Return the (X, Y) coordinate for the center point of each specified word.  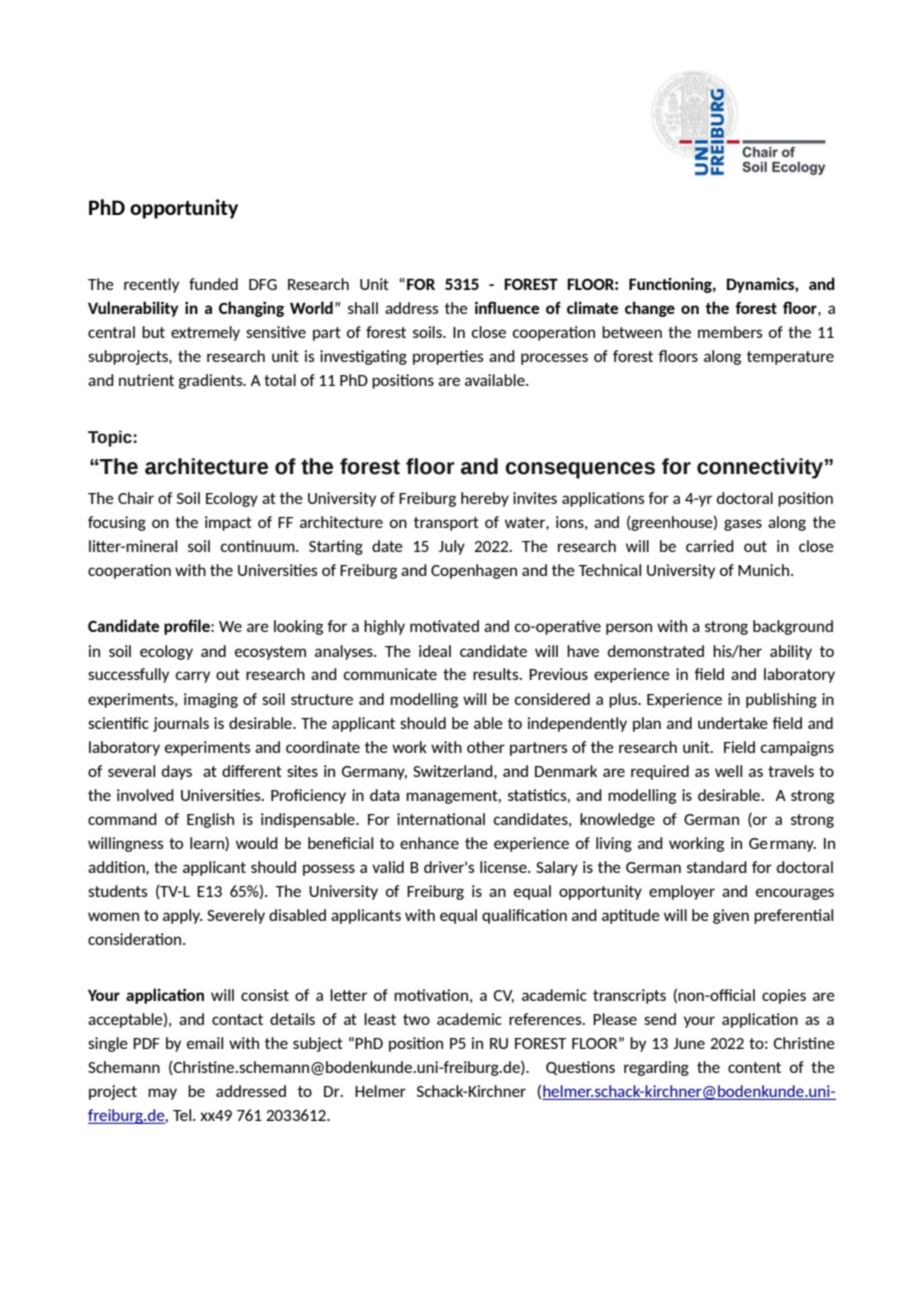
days (177, 772)
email (205, 1043)
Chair (136, 498)
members (730, 332)
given (731, 916)
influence (507, 307)
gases (743, 525)
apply (182, 916)
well (728, 771)
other (486, 747)
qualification (524, 916)
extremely (205, 333)
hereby (485, 499)
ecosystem (270, 653)
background (793, 627)
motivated (444, 626)
